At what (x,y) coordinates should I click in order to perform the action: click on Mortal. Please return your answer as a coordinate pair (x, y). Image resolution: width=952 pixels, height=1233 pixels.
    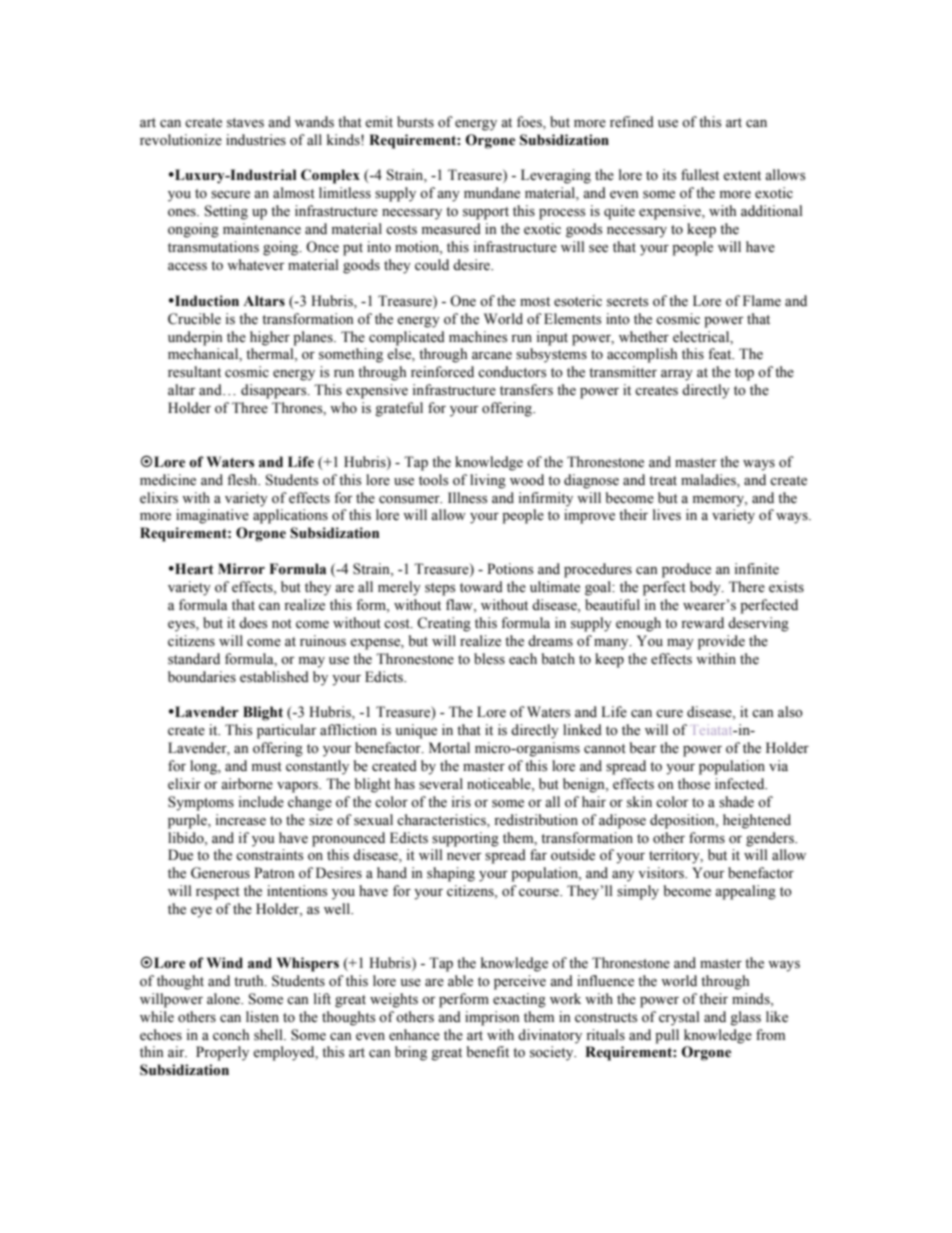
    Looking at the image, I should click on (449, 747).
